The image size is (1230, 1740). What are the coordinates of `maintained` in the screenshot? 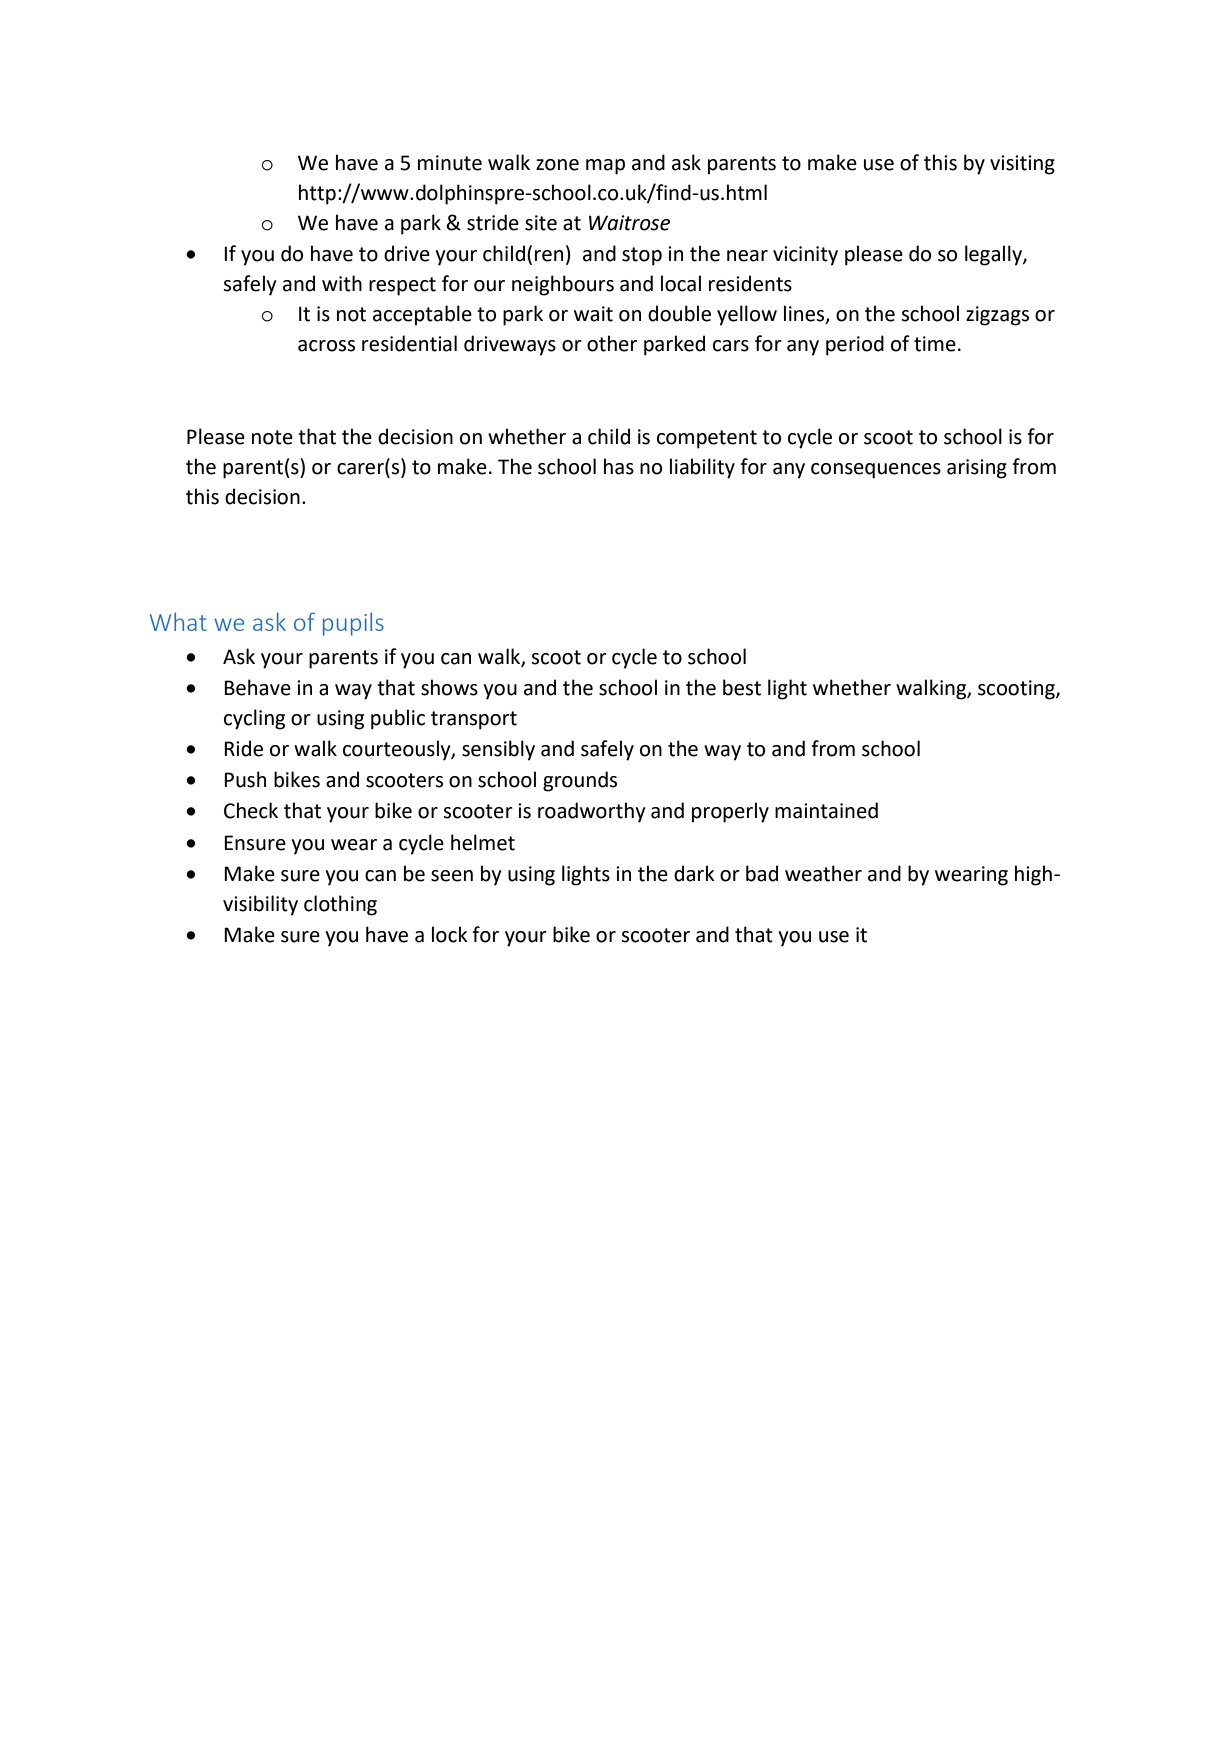 It's located at (826, 810).
